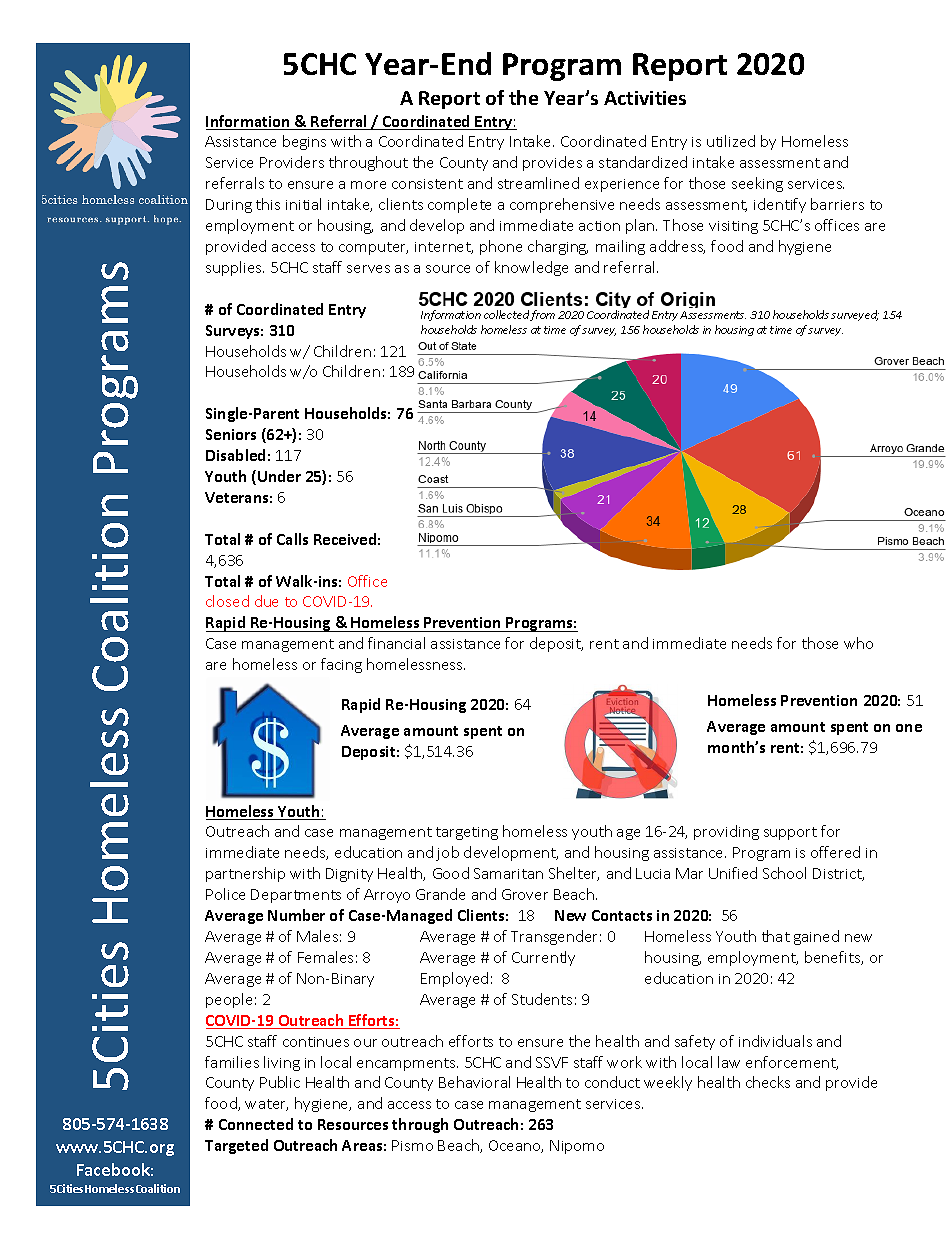  What do you see at coordinates (396, 643) in the document?
I see `financial` at bounding box center [396, 643].
